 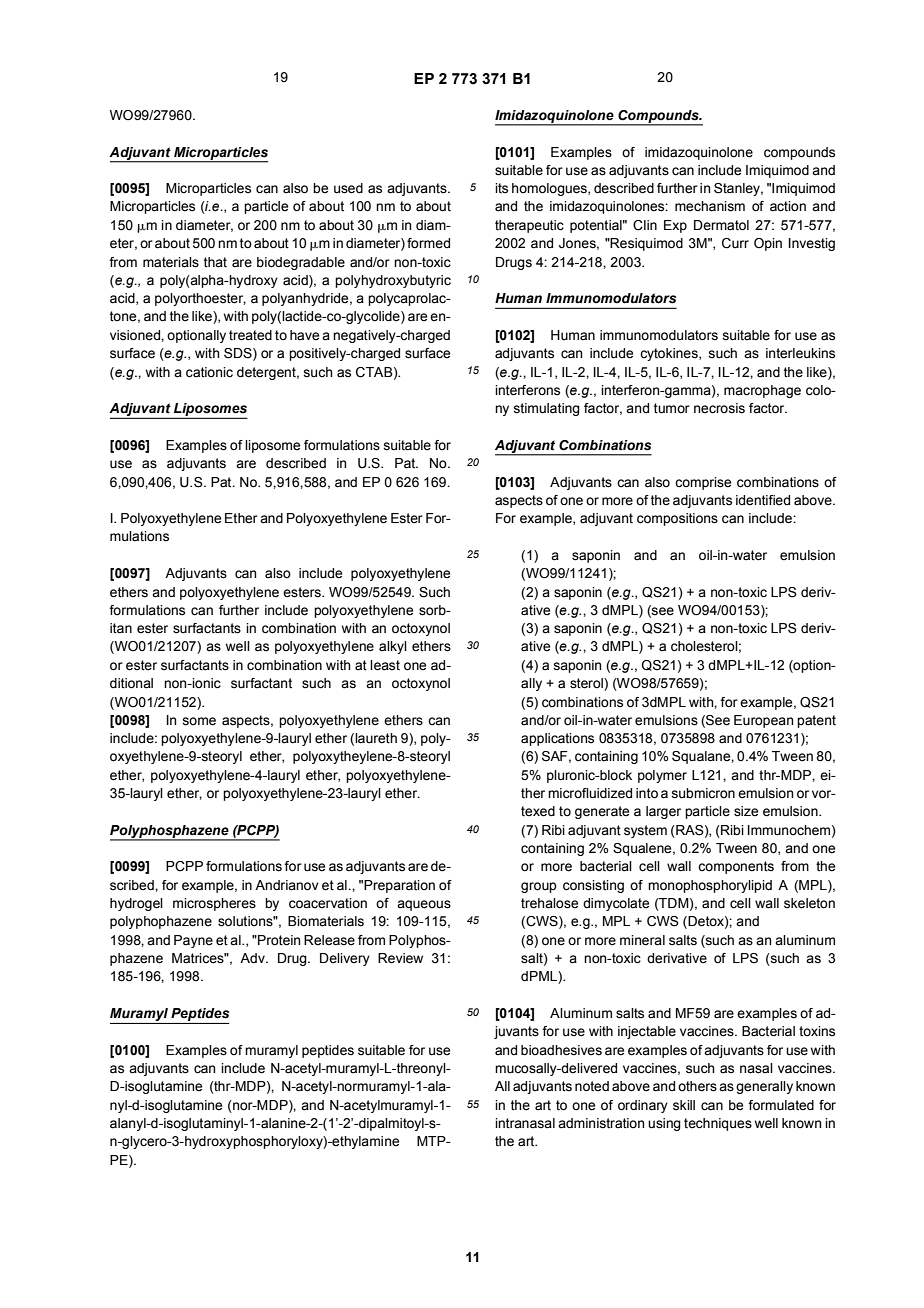 What do you see at coordinates (385, 665) in the screenshot?
I see `least` at bounding box center [385, 665].
